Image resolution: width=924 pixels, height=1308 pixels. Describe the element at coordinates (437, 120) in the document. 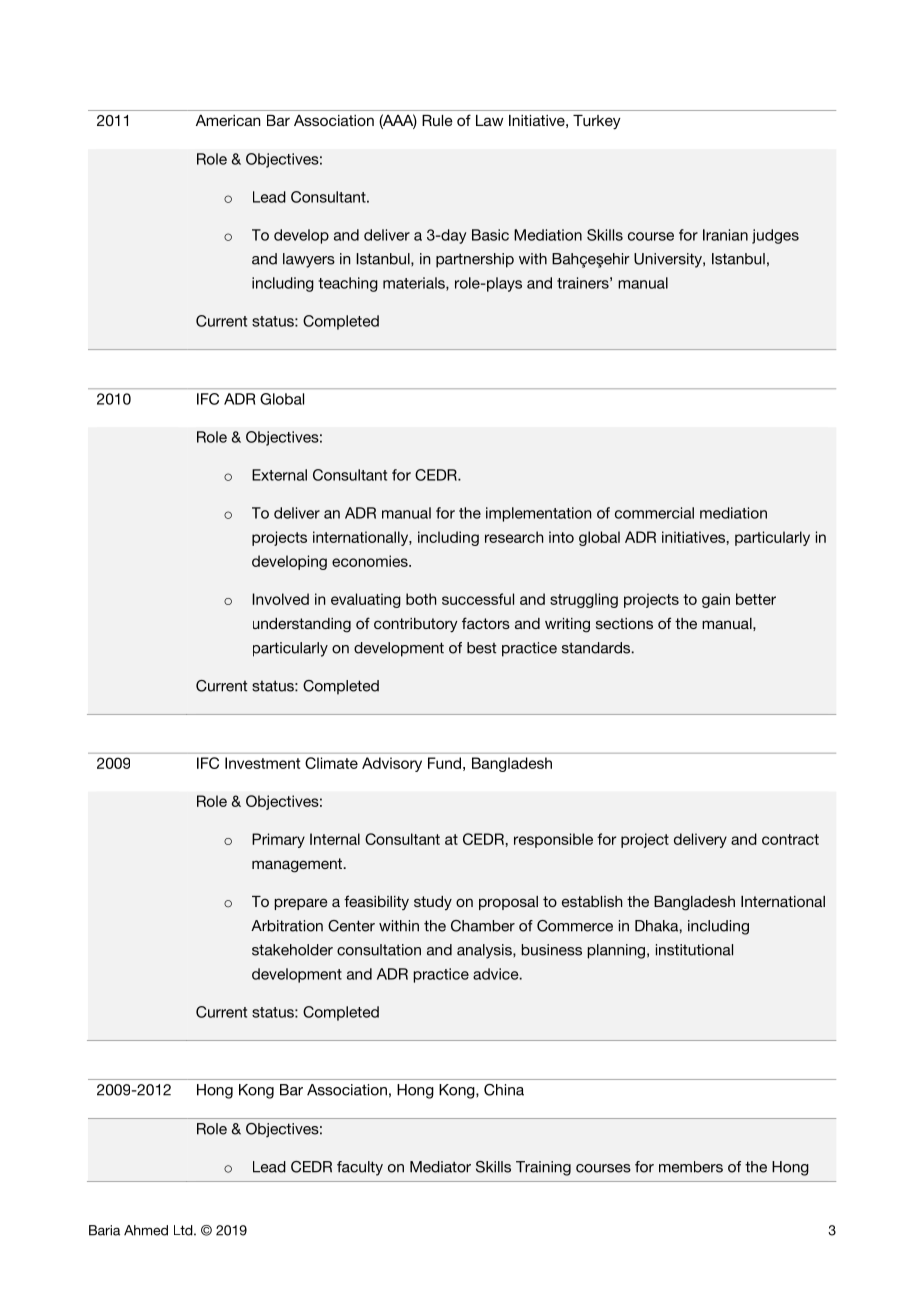

I see `Rule` at that location.
